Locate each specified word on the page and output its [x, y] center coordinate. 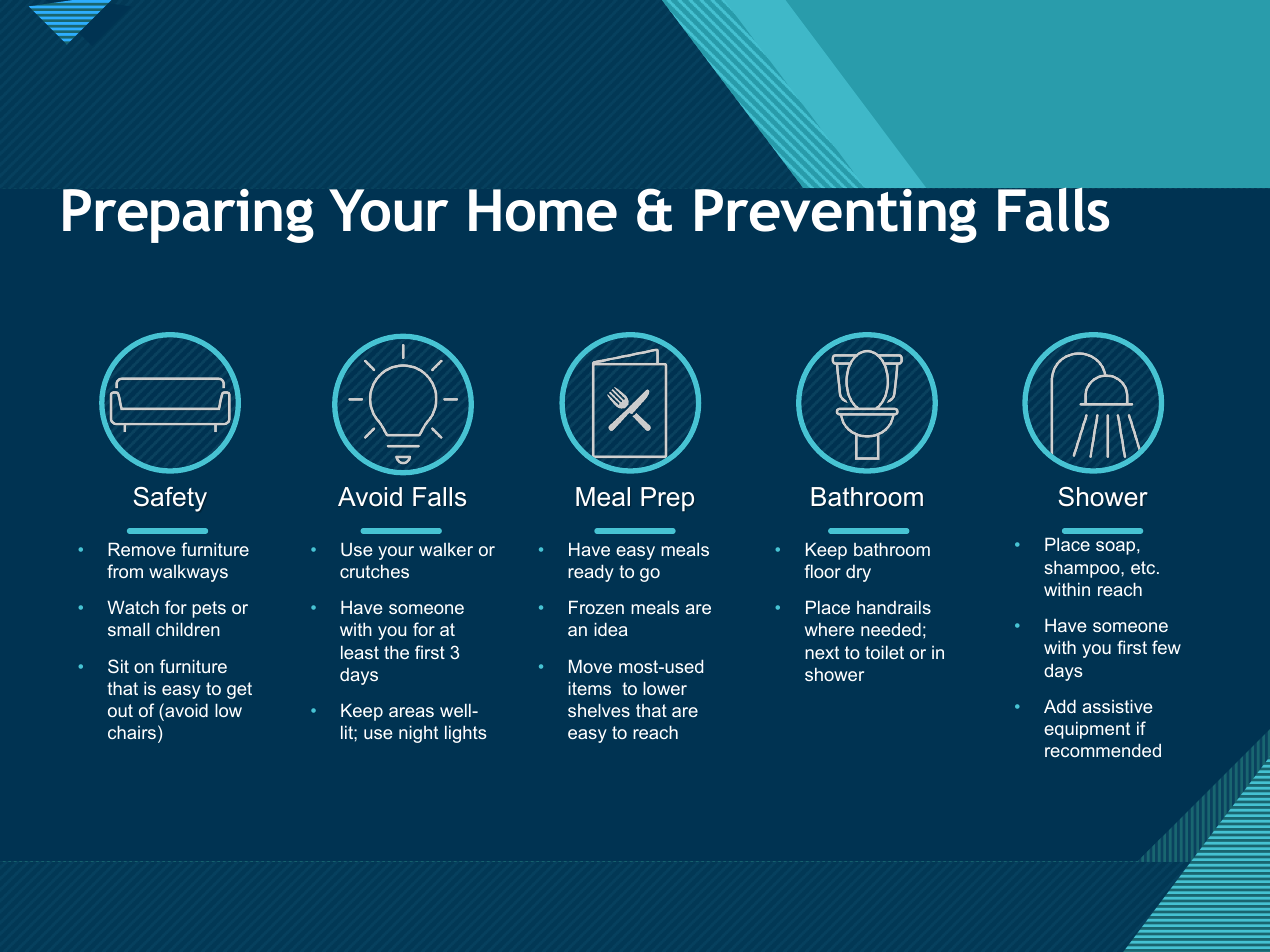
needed [891, 629]
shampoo [1083, 569]
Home [543, 210]
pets [209, 609]
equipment [1087, 730]
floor [823, 571]
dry [858, 573]
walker [446, 549]
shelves [599, 710]
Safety [170, 499]
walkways [188, 573]
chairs [132, 732]
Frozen [596, 607]
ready [591, 573]
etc [1144, 567]
